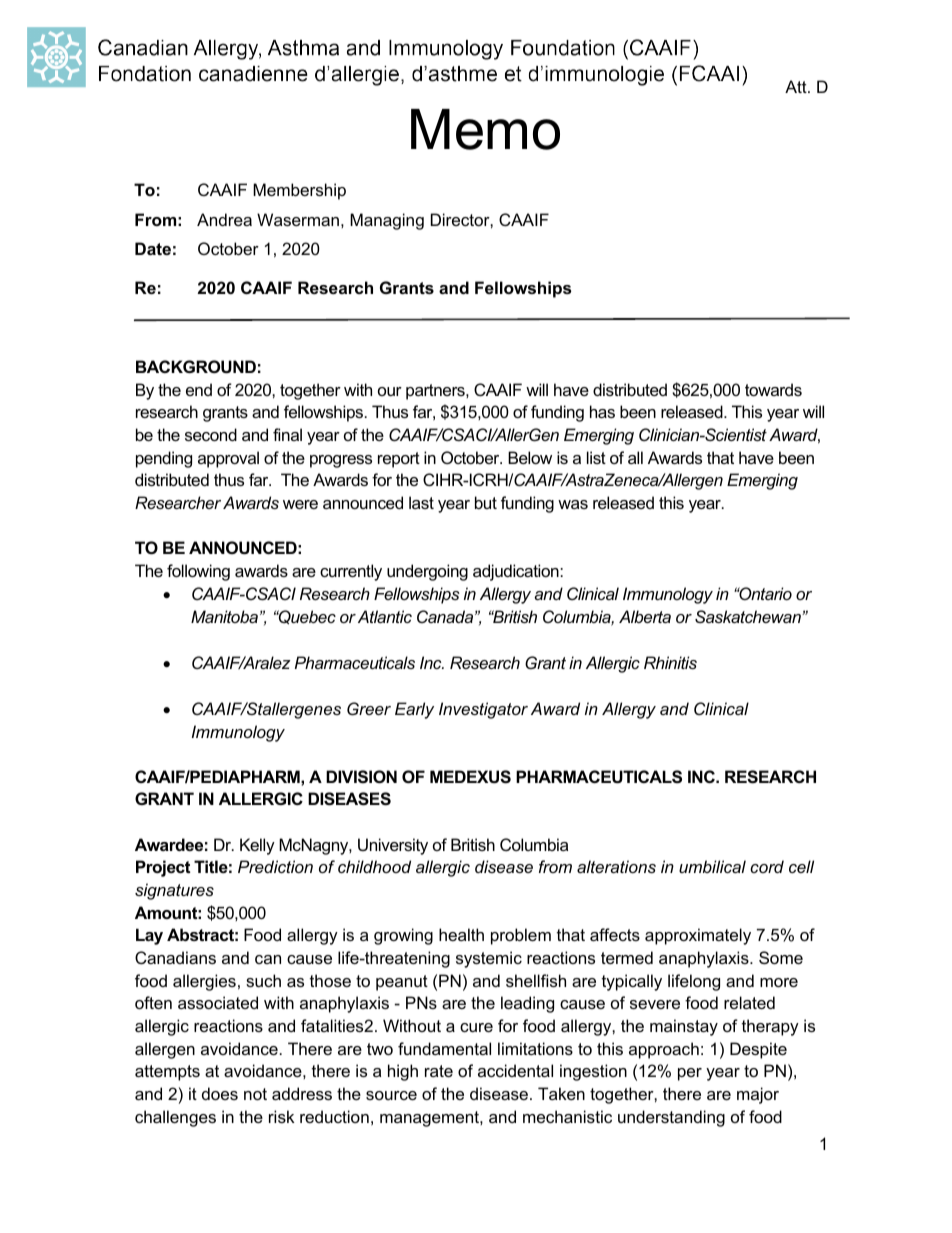 The height and width of the image is (1233, 952). What do you see at coordinates (257, 846) in the image?
I see `Kelly` at bounding box center [257, 846].
